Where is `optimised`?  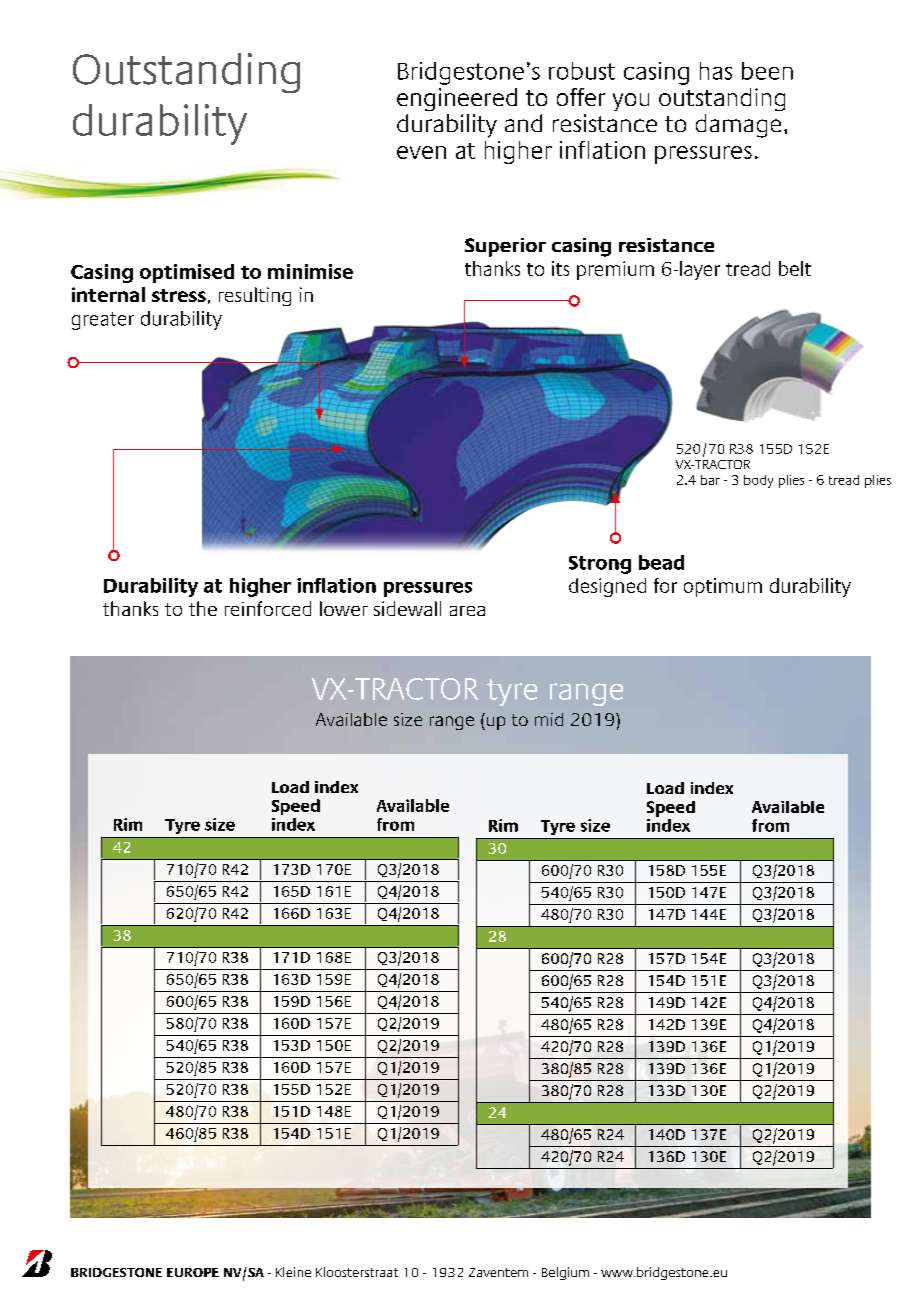
optimised is located at coordinates (187, 273).
